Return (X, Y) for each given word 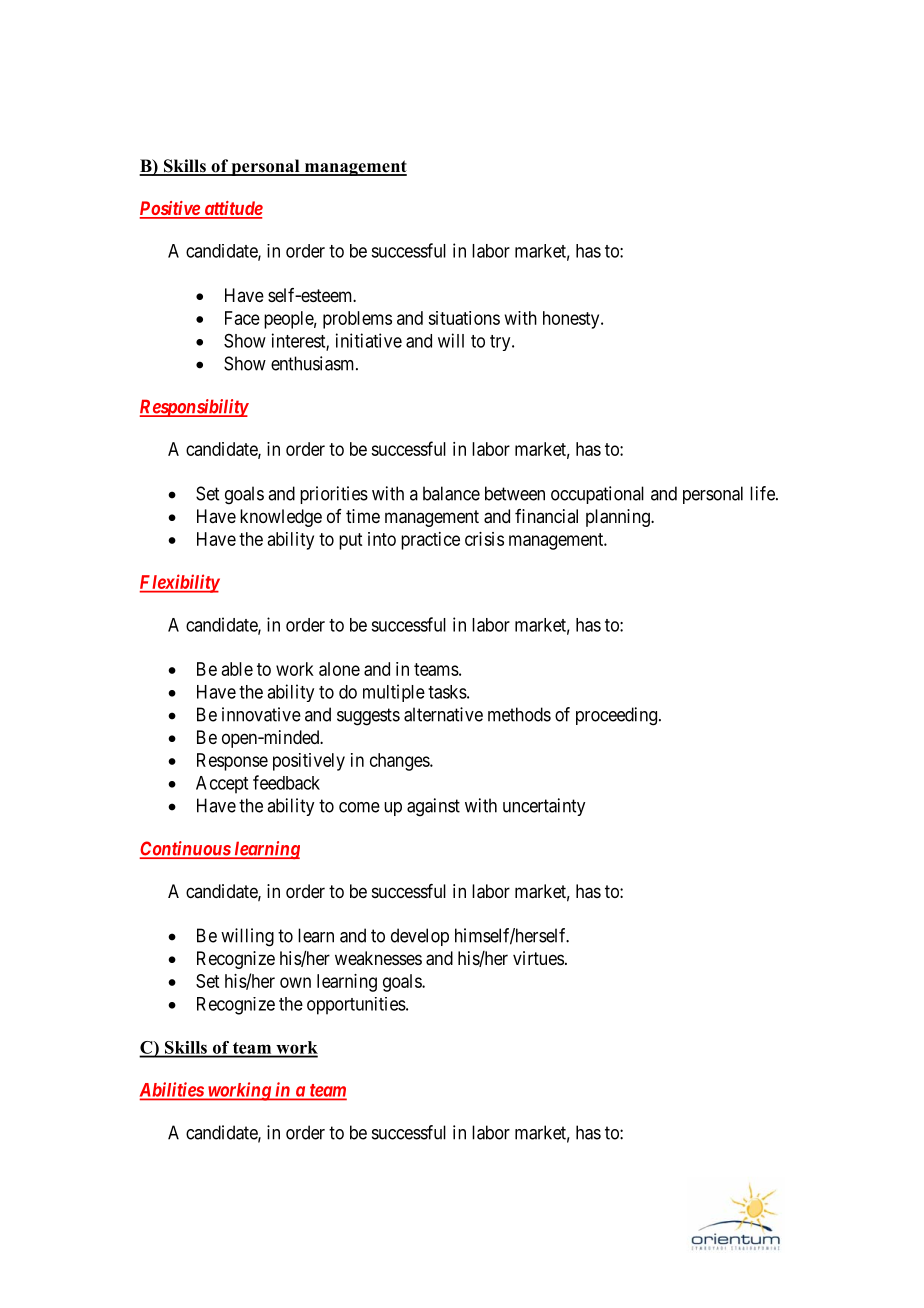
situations (464, 318)
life (763, 493)
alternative (443, 714)
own (295, 982)
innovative (261, 714)
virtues (538, 958)
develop (420, 937)
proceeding (618, 716)
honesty (572, 320)
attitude (232, 209)
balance (451, 493)
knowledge (281, 518)
